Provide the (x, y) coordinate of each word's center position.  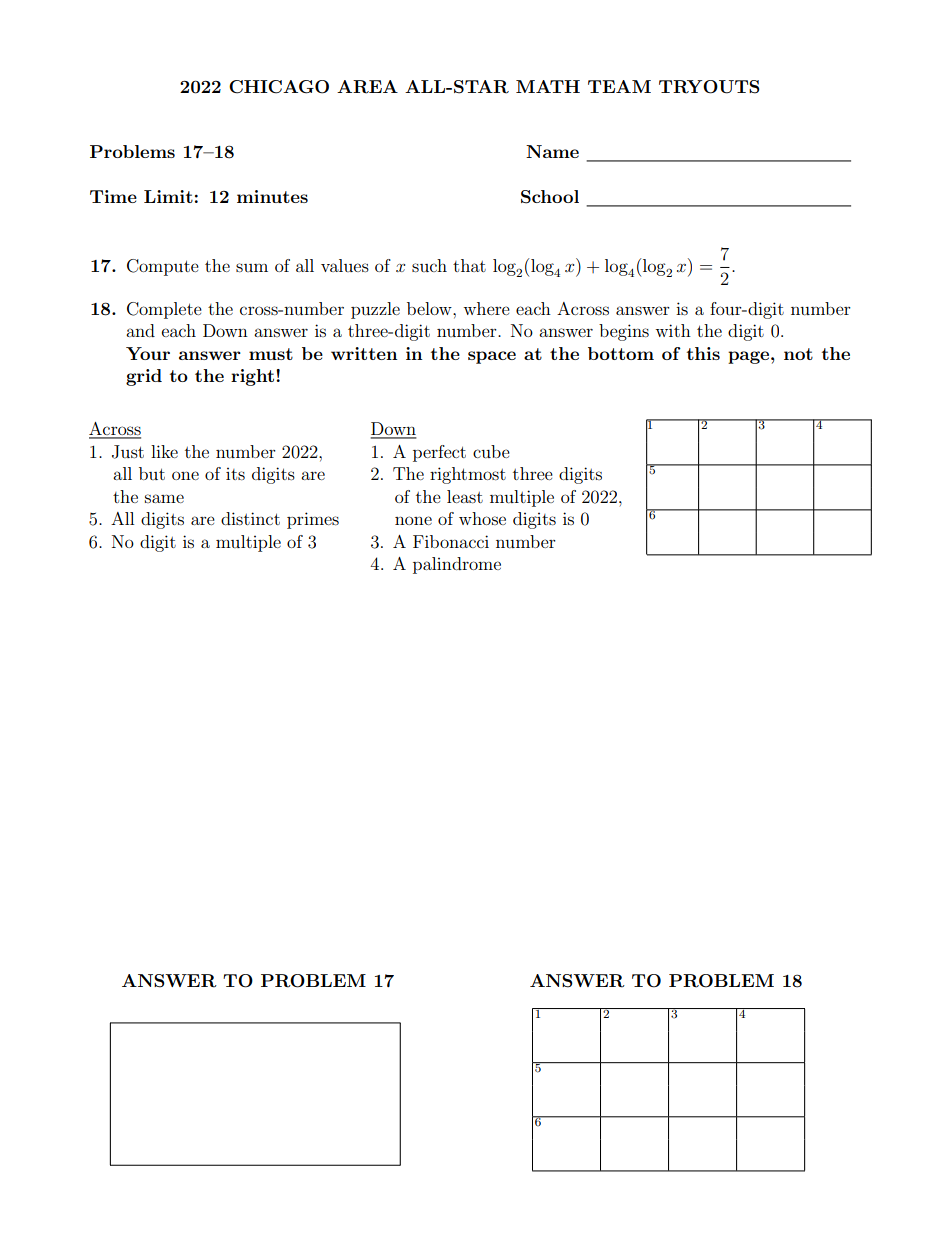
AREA (367, 87)
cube (491, 451)
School (550, 197)
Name (552, 151)
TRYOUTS (709, 87)
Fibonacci (451, 541)
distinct (250, 518)
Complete (164, 310)
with (673, 330)
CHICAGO (279, 87)
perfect (439, 453)
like (164, 451)
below (430, 308)
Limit (168, 196)
